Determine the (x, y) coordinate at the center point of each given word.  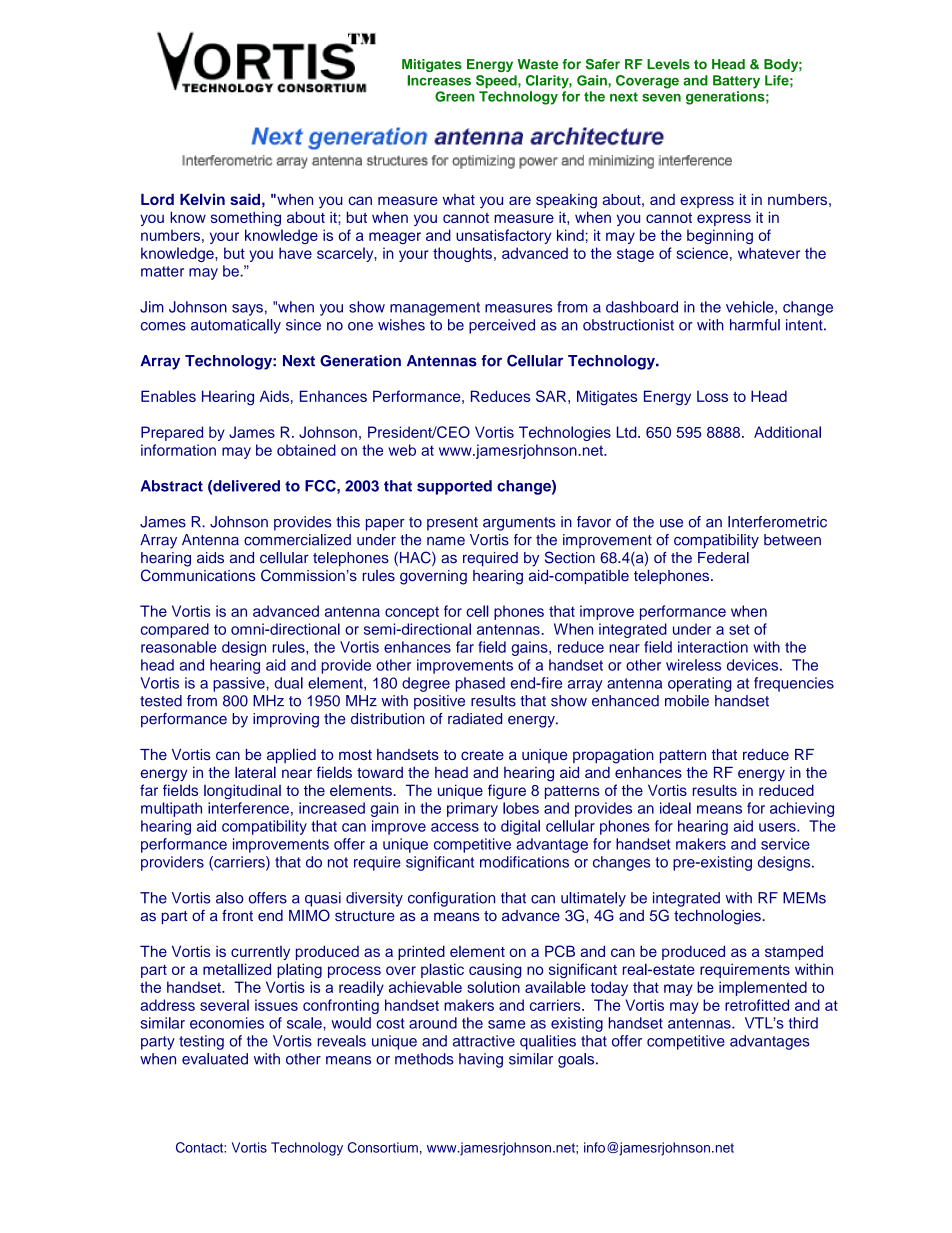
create (482, 755)
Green (455, 96)
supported (454, 487)
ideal (675, 808)
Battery (736, 82)
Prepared (172, 433)
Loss (712, 396)
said (245, 199)
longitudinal (242, 792)
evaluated (215, 1059)
